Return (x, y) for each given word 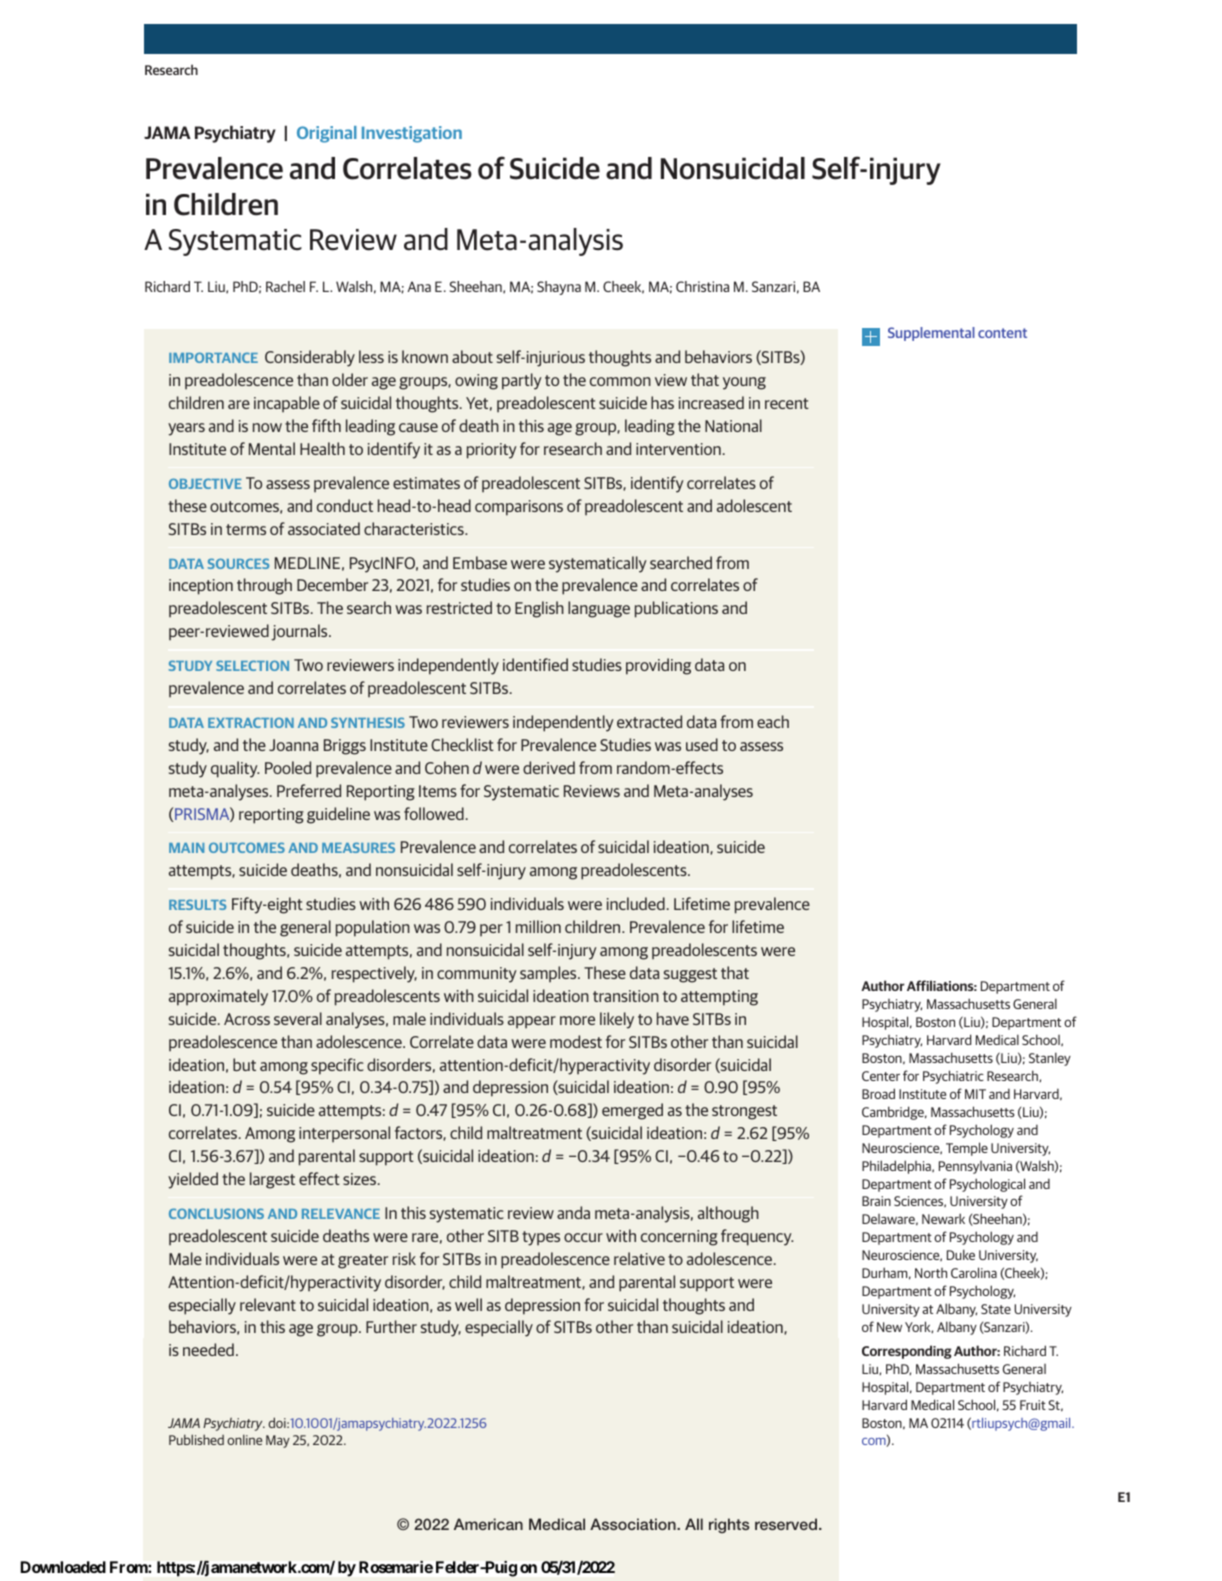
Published (196, 1439)
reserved (787, 1524)
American (488, 1524)
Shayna (559, 288)
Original (327, 134)
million (538, 926)
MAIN (186, 848)
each (773, 721)
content (1002, 333)
